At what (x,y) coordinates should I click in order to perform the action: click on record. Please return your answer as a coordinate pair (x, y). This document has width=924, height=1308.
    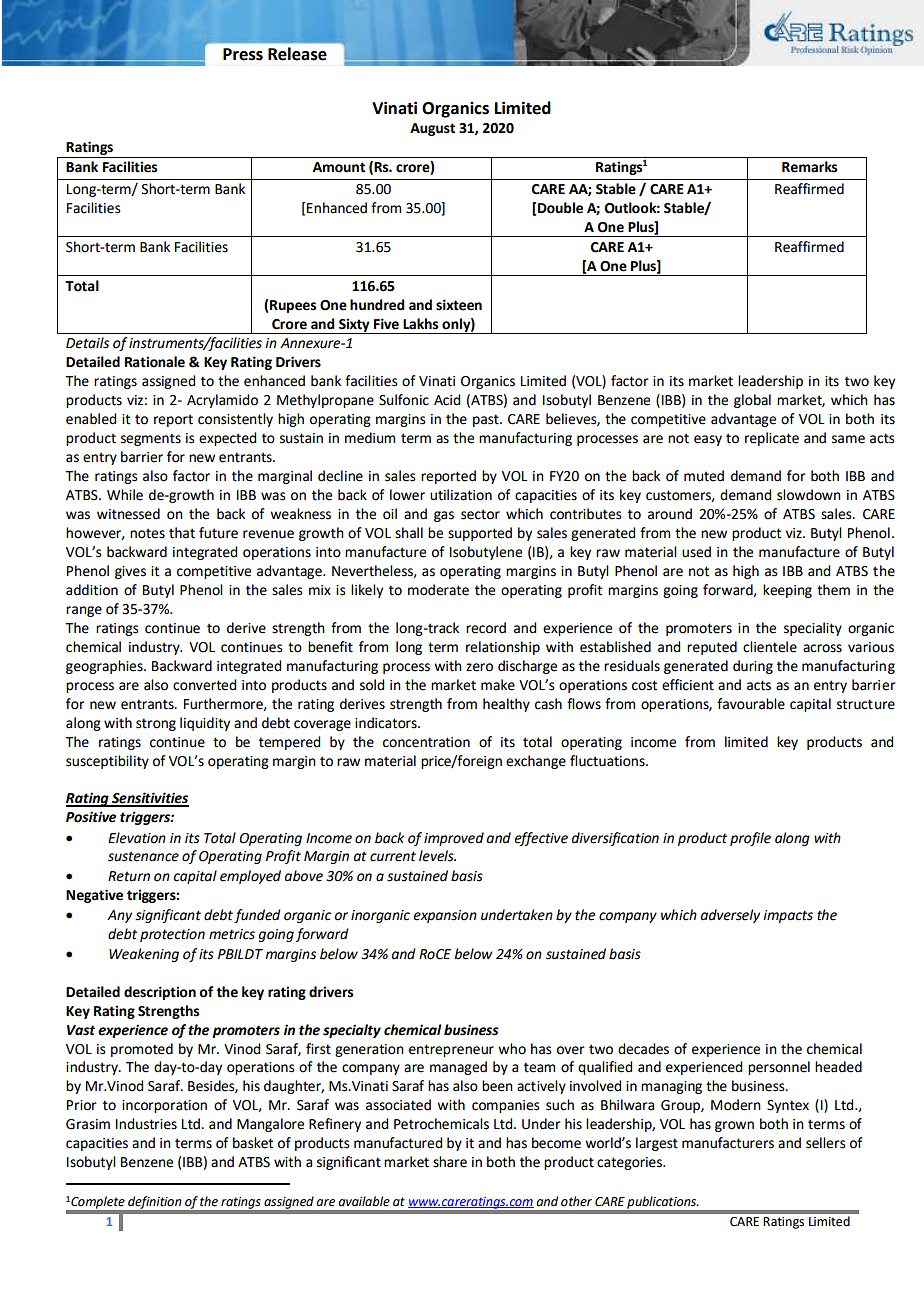
    Looking at the image, I should click on (486, 628).
